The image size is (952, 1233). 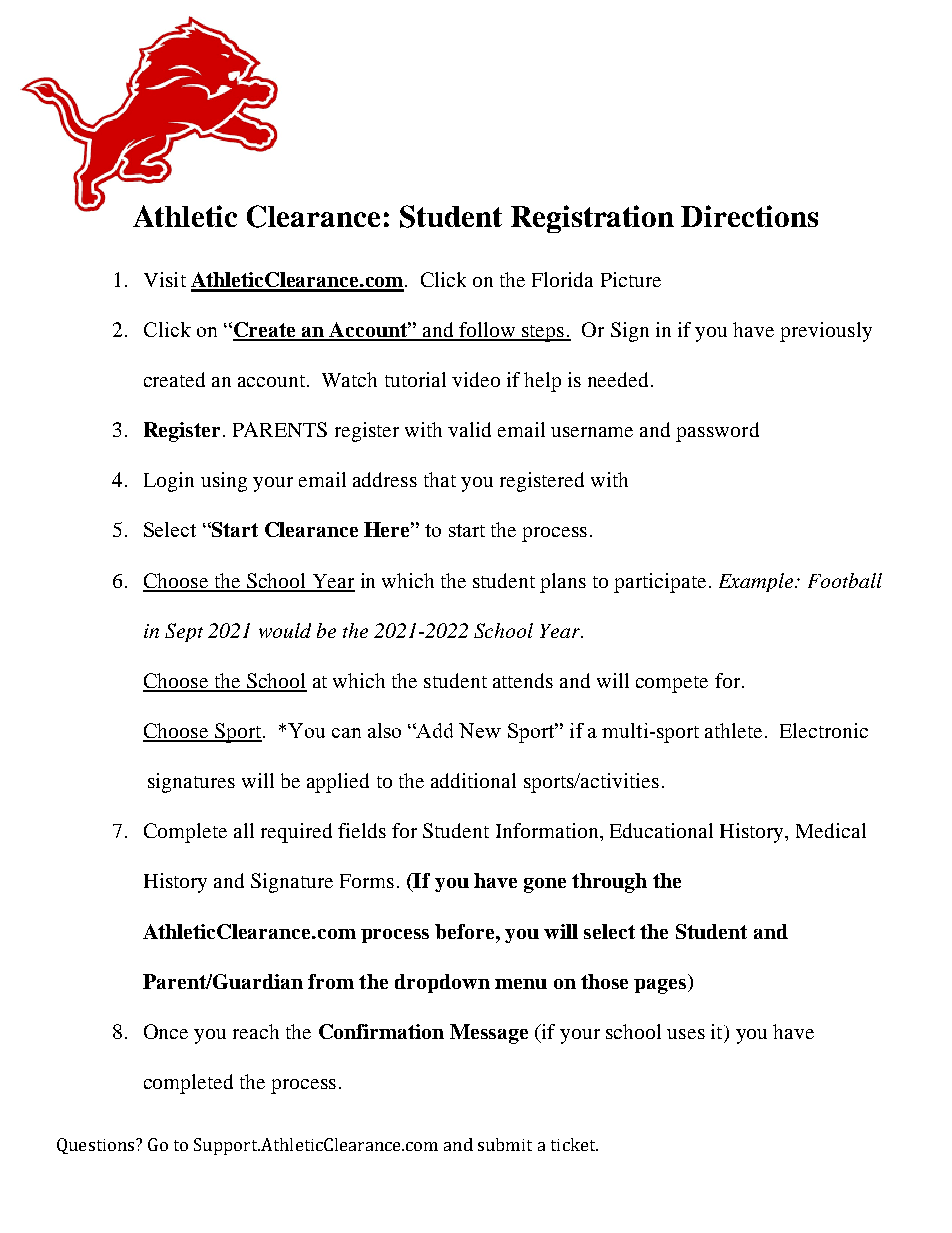 What do you see at coordinates (749, 216) in the screenshot?
I see `Directions` at bounding box center [749, 216].
